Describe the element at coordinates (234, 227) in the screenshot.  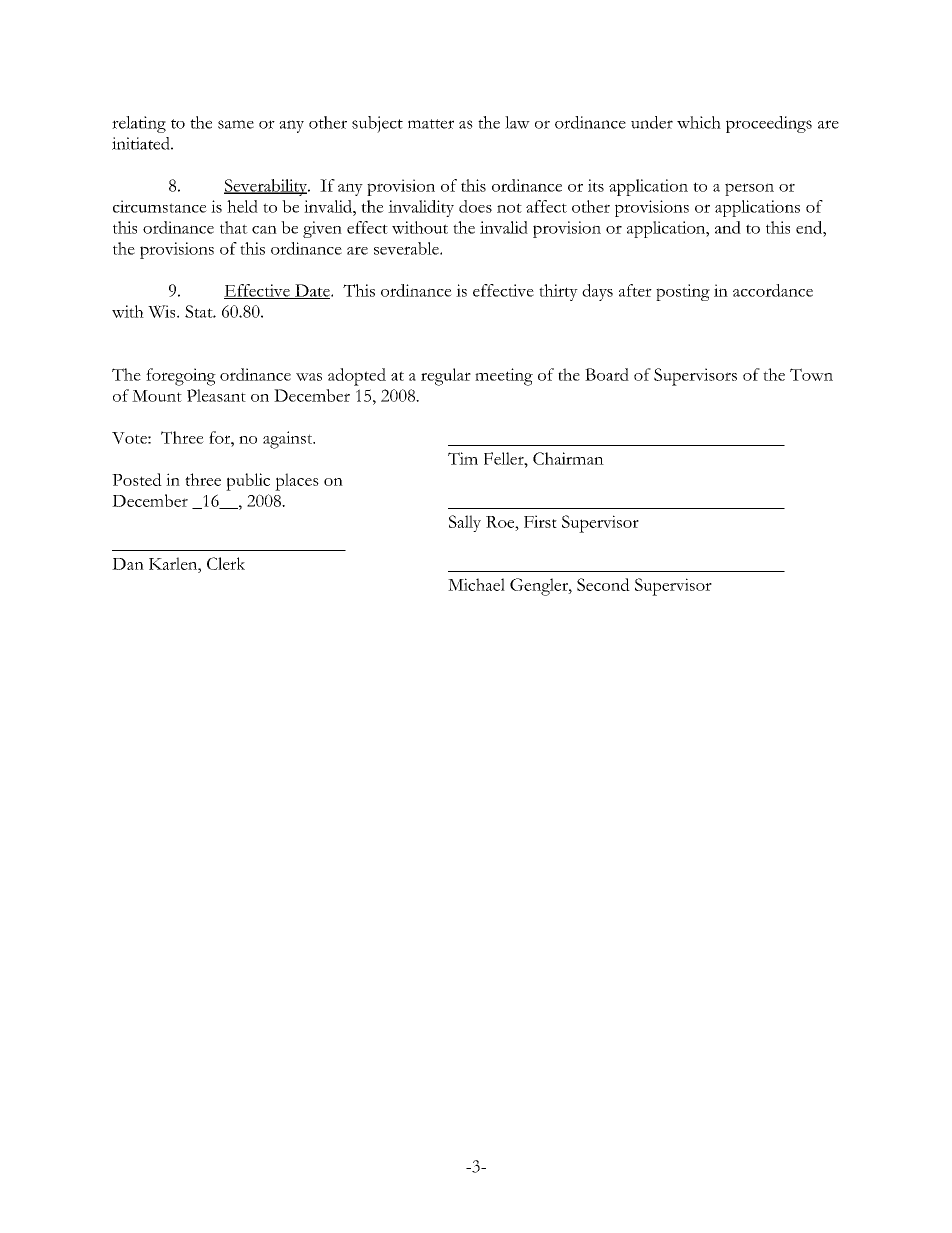
I see `that` at that location.
